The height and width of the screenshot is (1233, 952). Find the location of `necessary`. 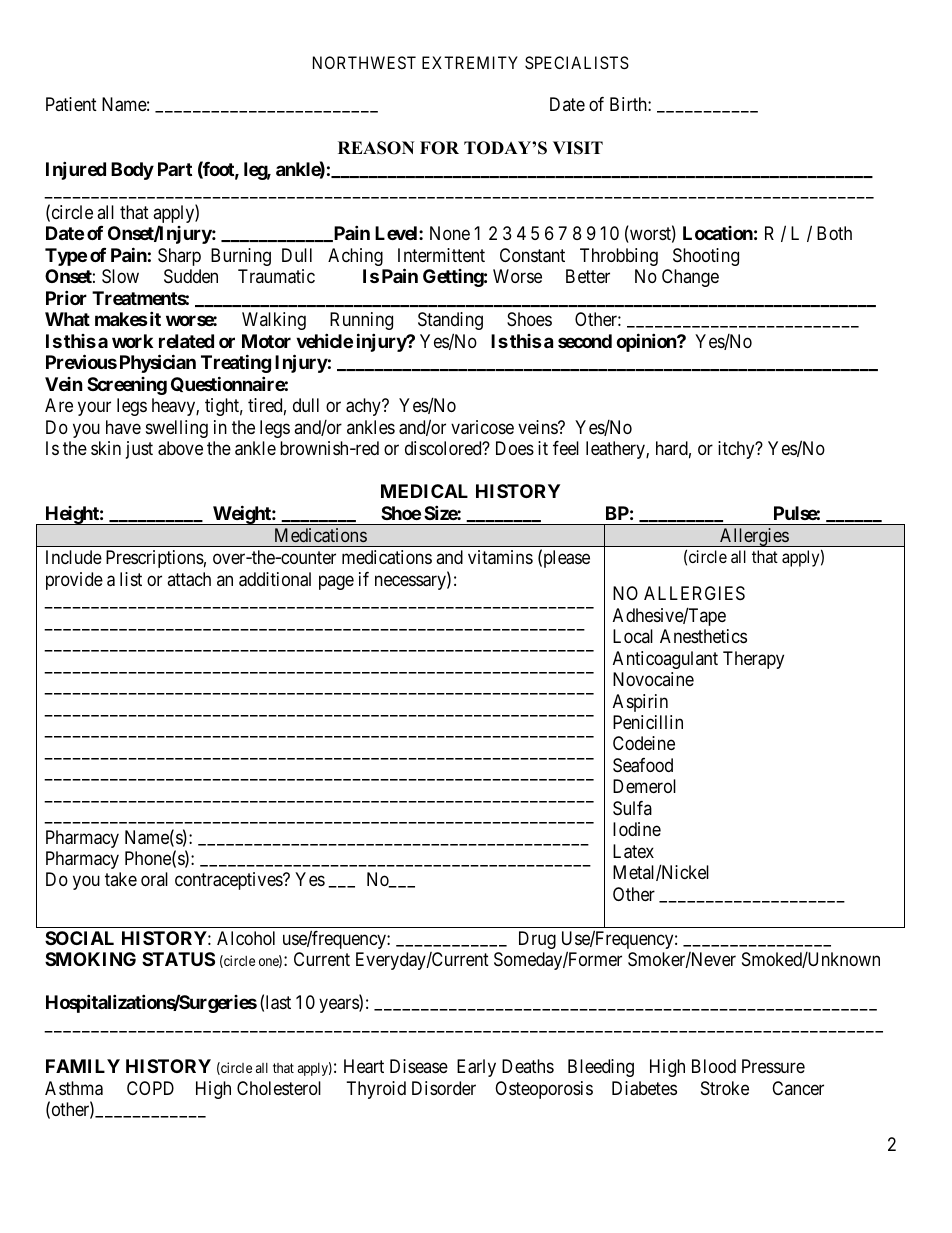

necessary is located at coordinates (411, 582).
